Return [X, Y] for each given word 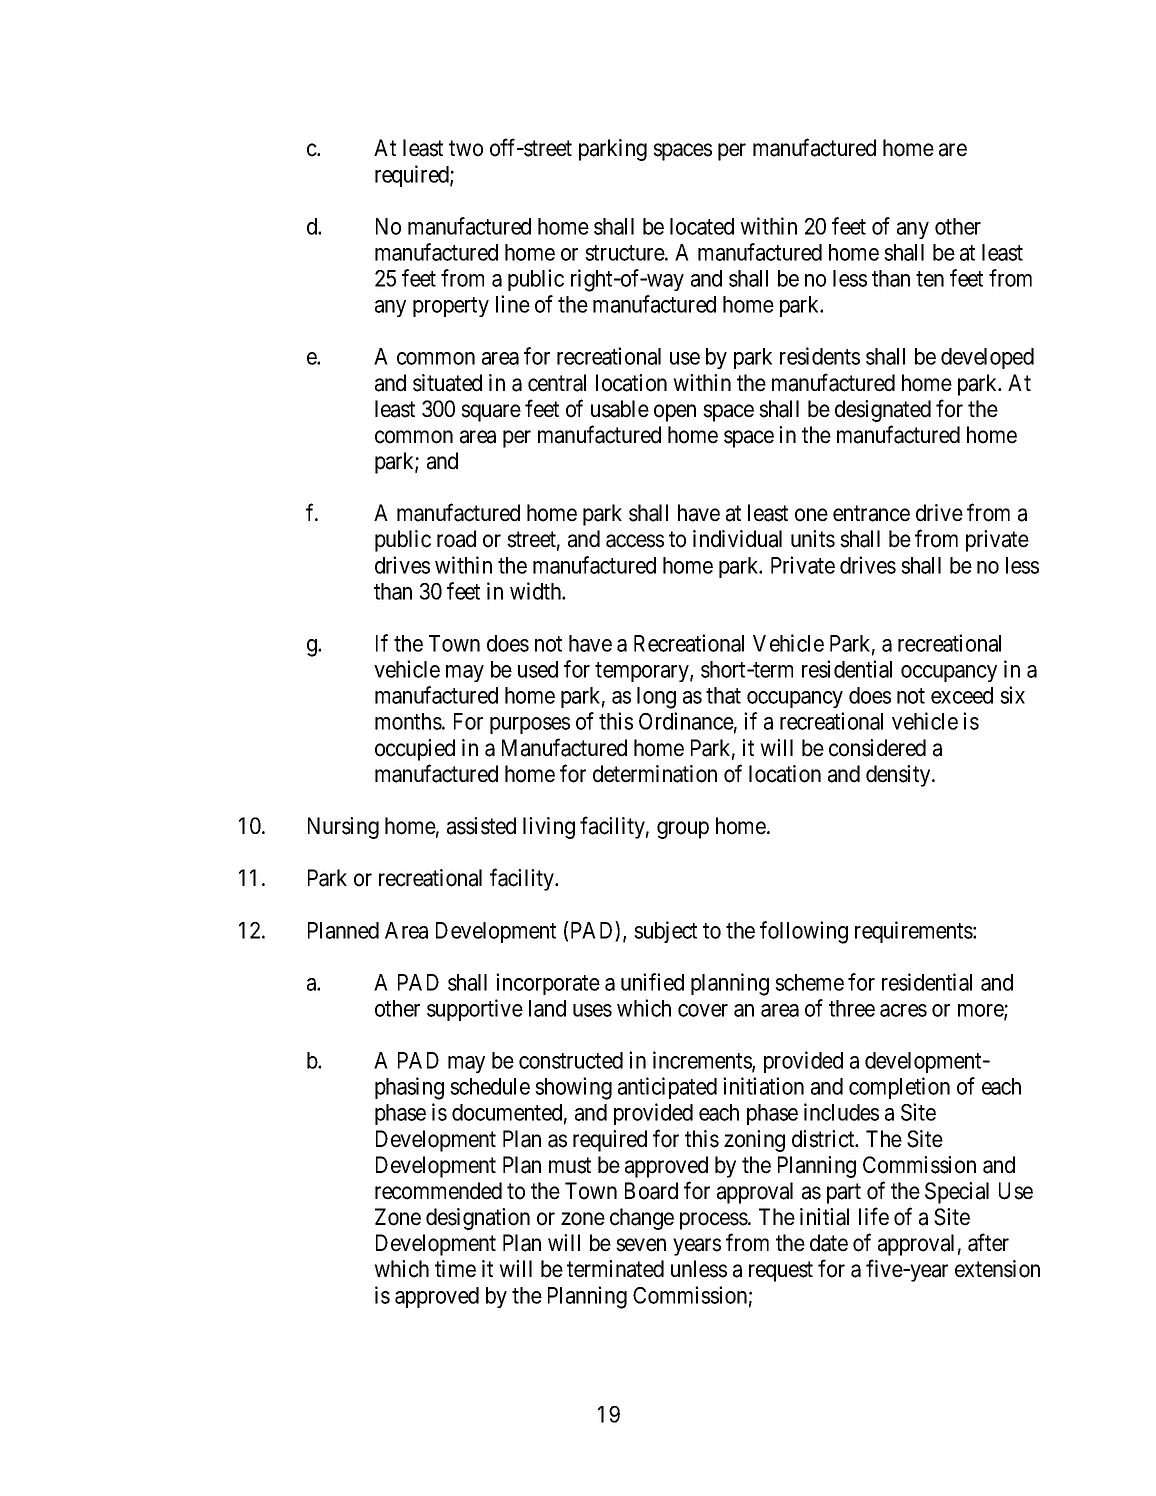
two [466, 149]
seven [641, 1245]
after [988, 1242]
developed [987, 358]
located [702, 226]
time [455, 1269]
